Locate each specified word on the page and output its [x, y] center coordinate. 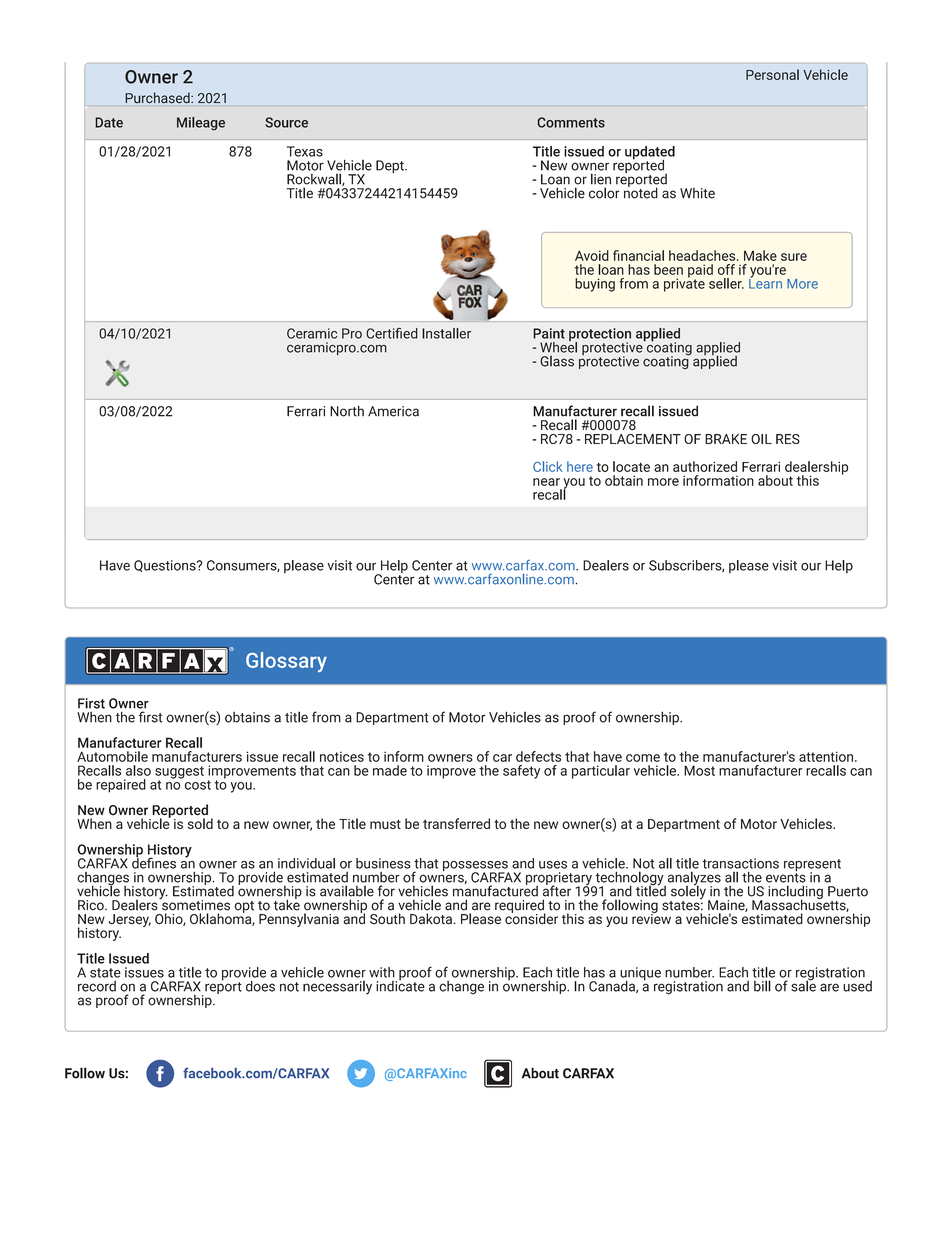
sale [803, 985]
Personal [772, 74]
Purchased [158, 98]
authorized [705, 466]
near [546, 482]
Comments [571, 122]
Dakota [431, 919]
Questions [166, 566]
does [260, 986]
